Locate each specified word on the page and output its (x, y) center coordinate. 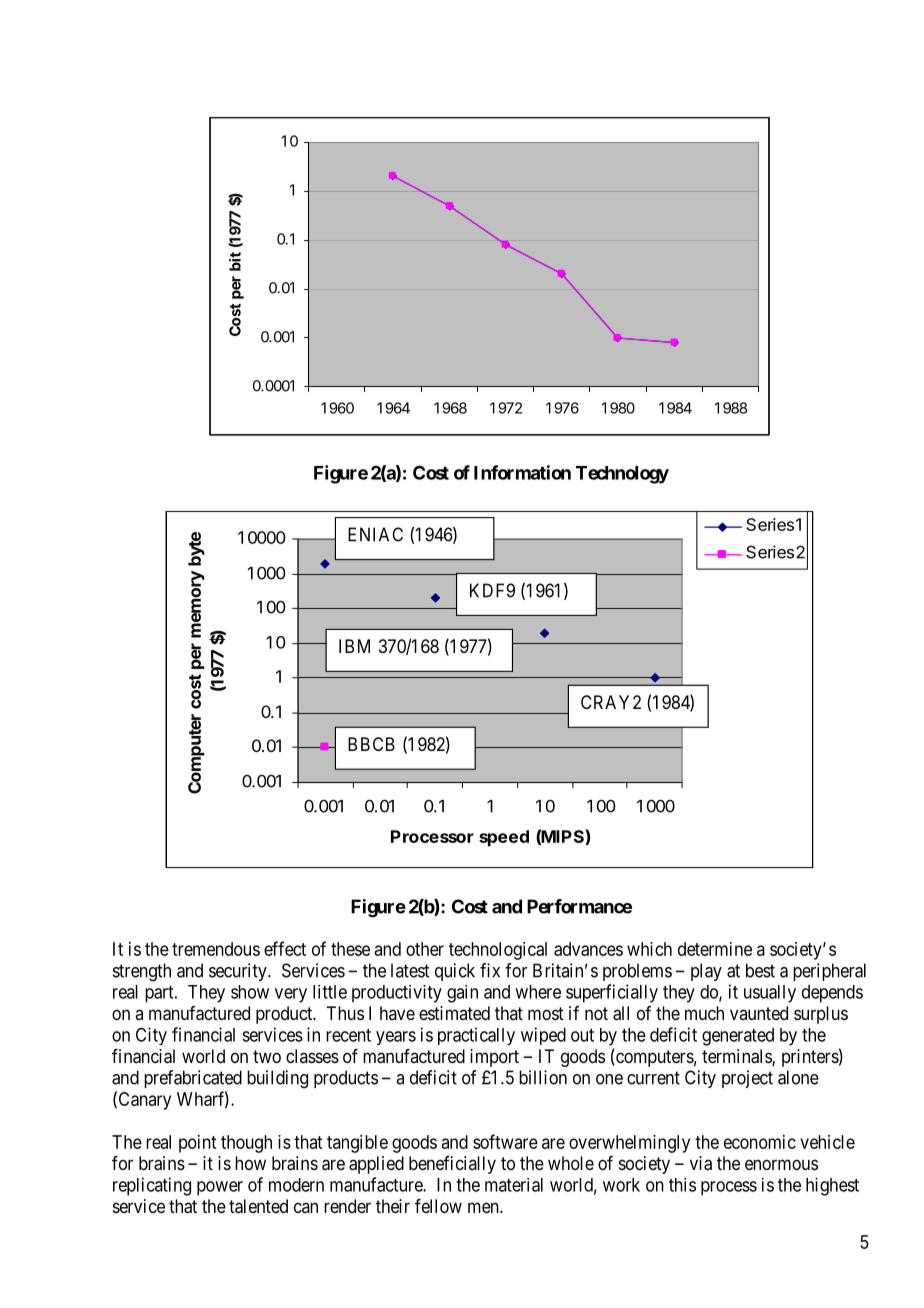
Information (522, 472)
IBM (354, 646)
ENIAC (375, 534)
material (514, 1185)
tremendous (216, 949)
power (220, 1188)
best (760, 970)
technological (498, 951)
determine (715, 949)
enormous (781, 1164)
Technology (622, 475)
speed (504, 838)
